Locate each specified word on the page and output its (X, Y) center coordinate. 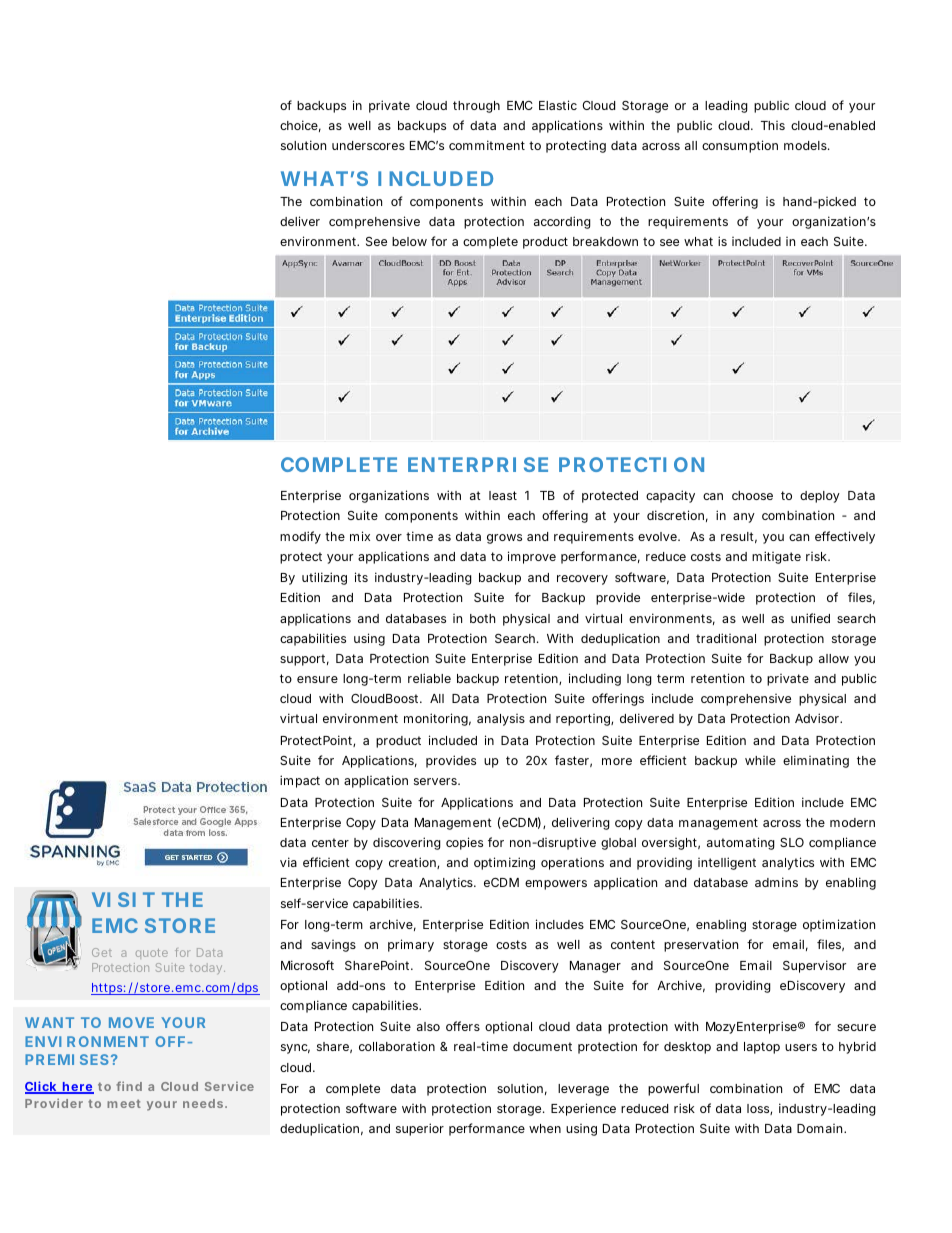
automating (741, 843)
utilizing (324, 578)
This (773, 125)
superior (420, 1129)
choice (299, 125)
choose (752, 495)
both (482, 618)
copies (464, 843)
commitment (487, 145)
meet (124, 1103)
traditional (726, 638)
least (503, 495)
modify (300, 537)
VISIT (123, 899)
